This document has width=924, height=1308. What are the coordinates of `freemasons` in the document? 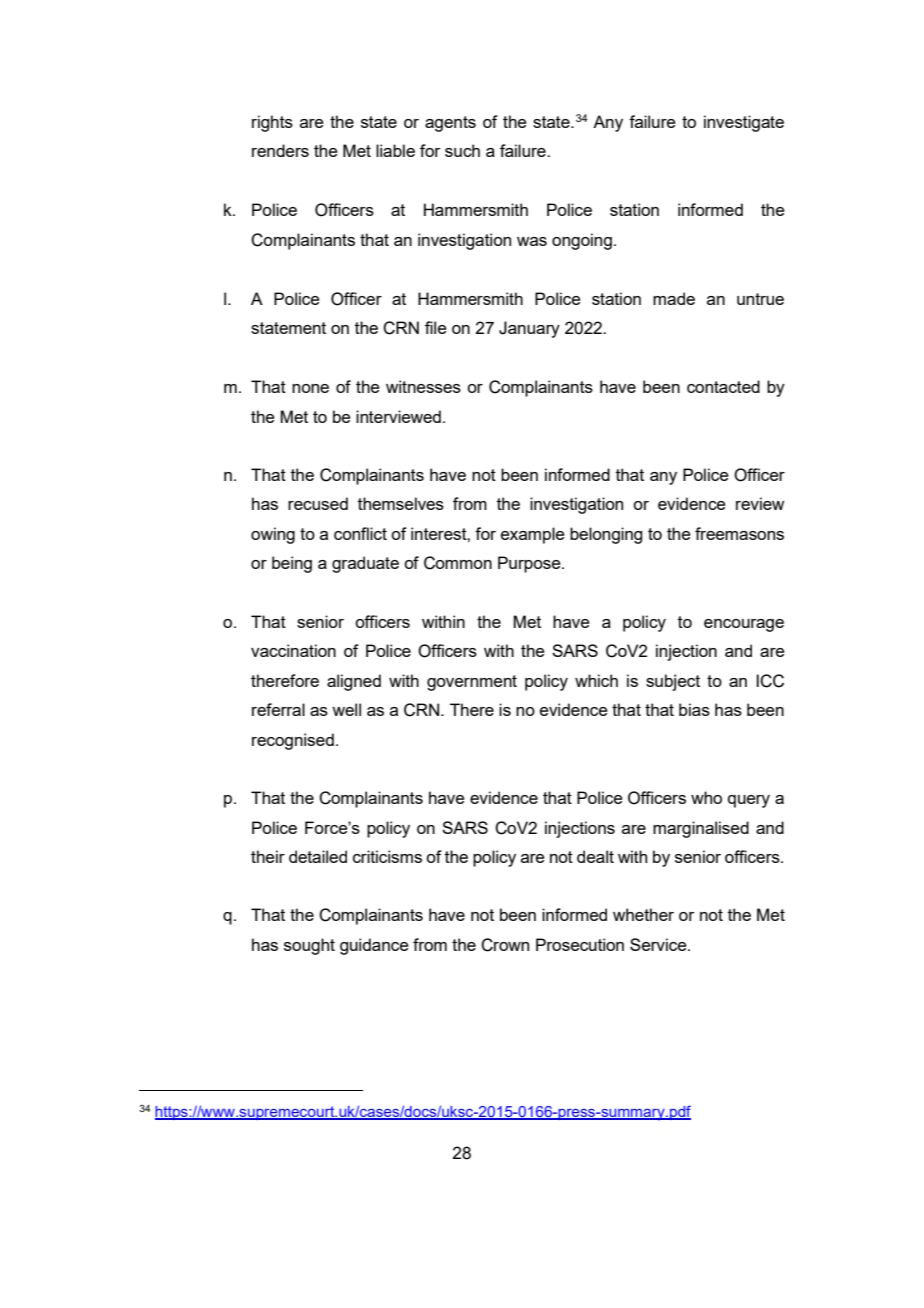 It's located at (739, 533).
